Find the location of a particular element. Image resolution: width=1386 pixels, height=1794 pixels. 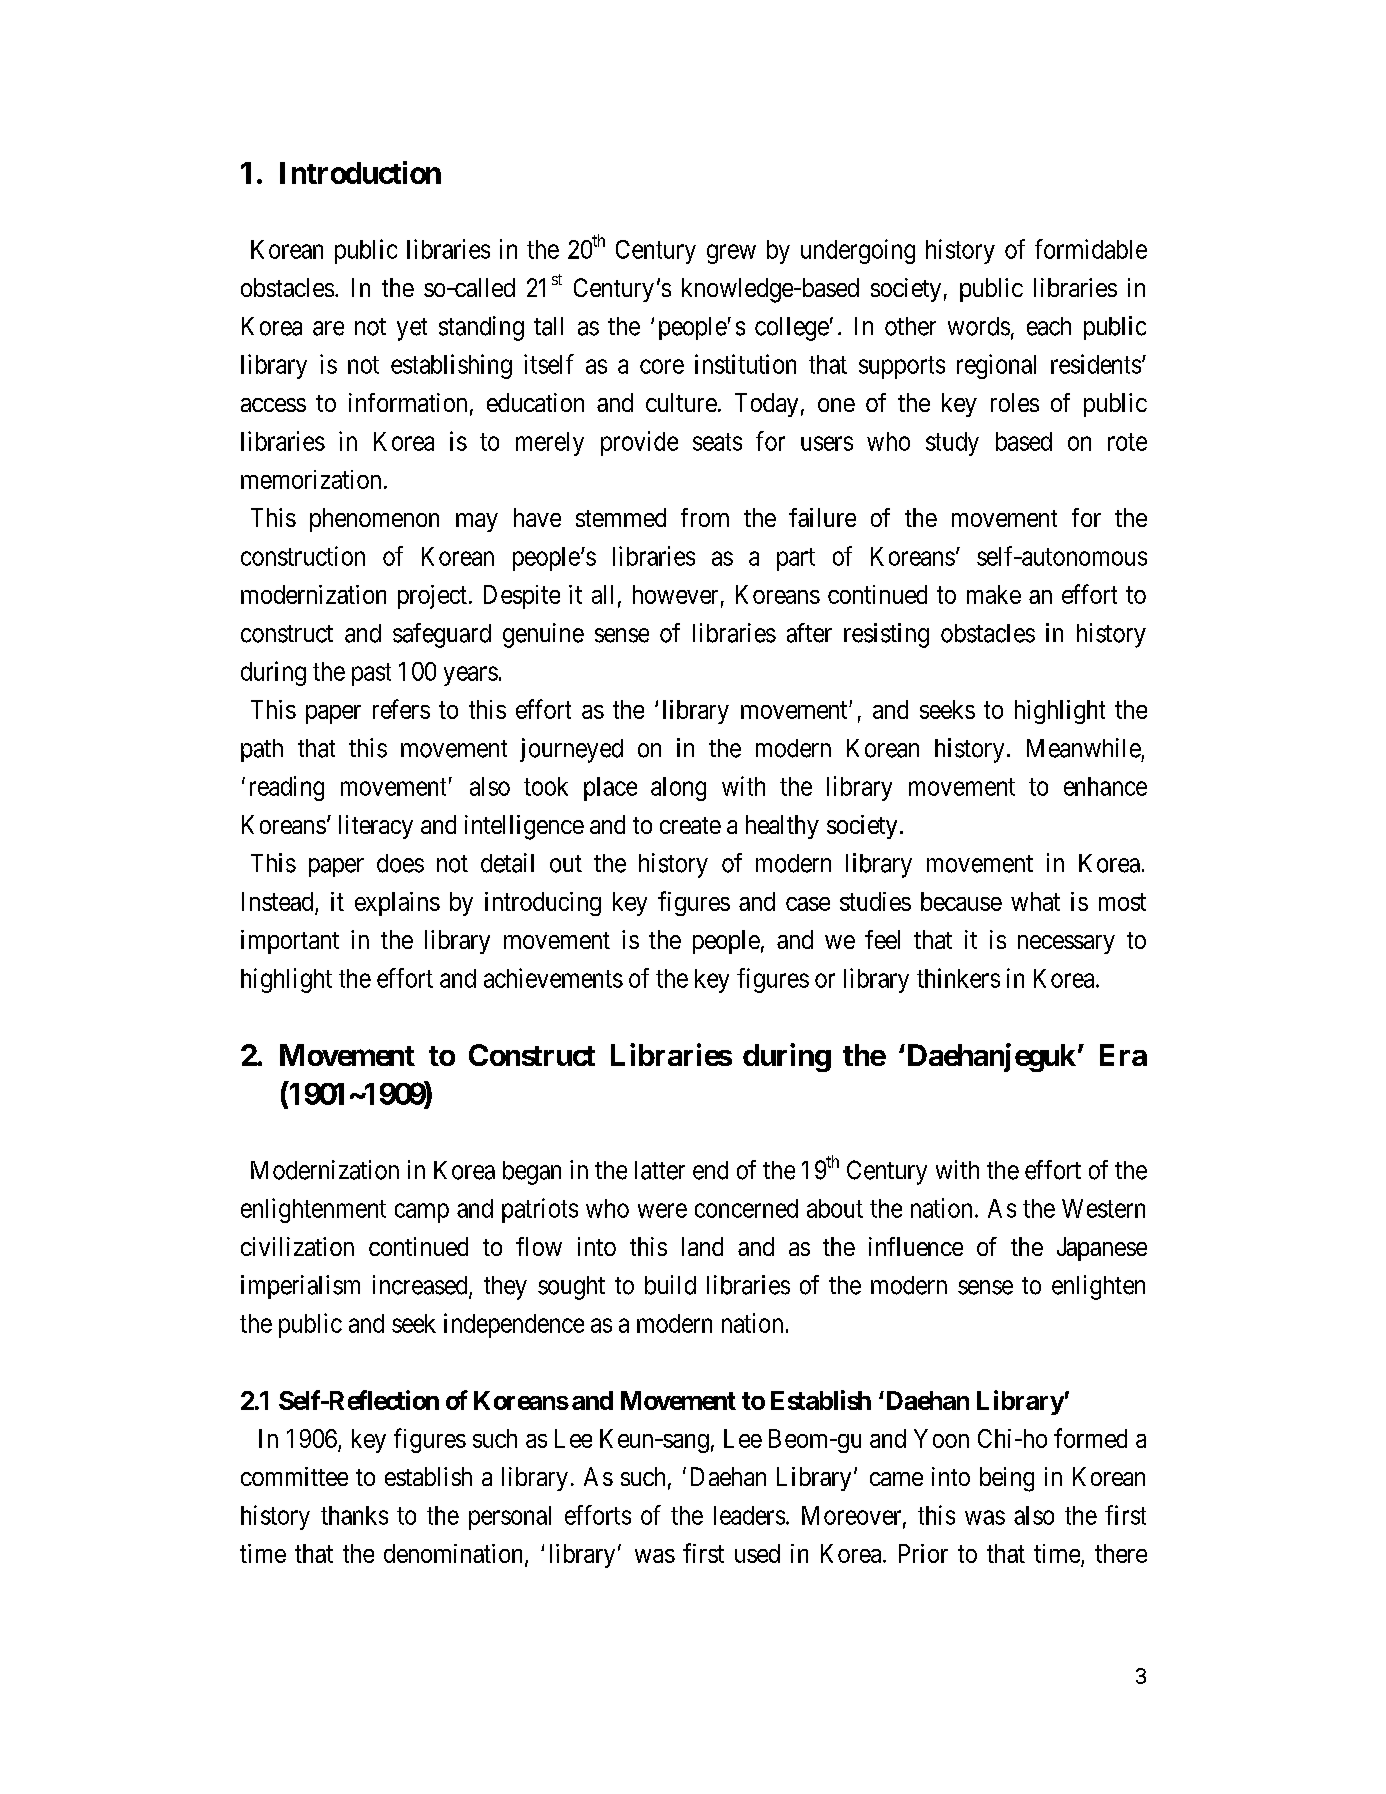

what is located at coordinates (1035, 901).
